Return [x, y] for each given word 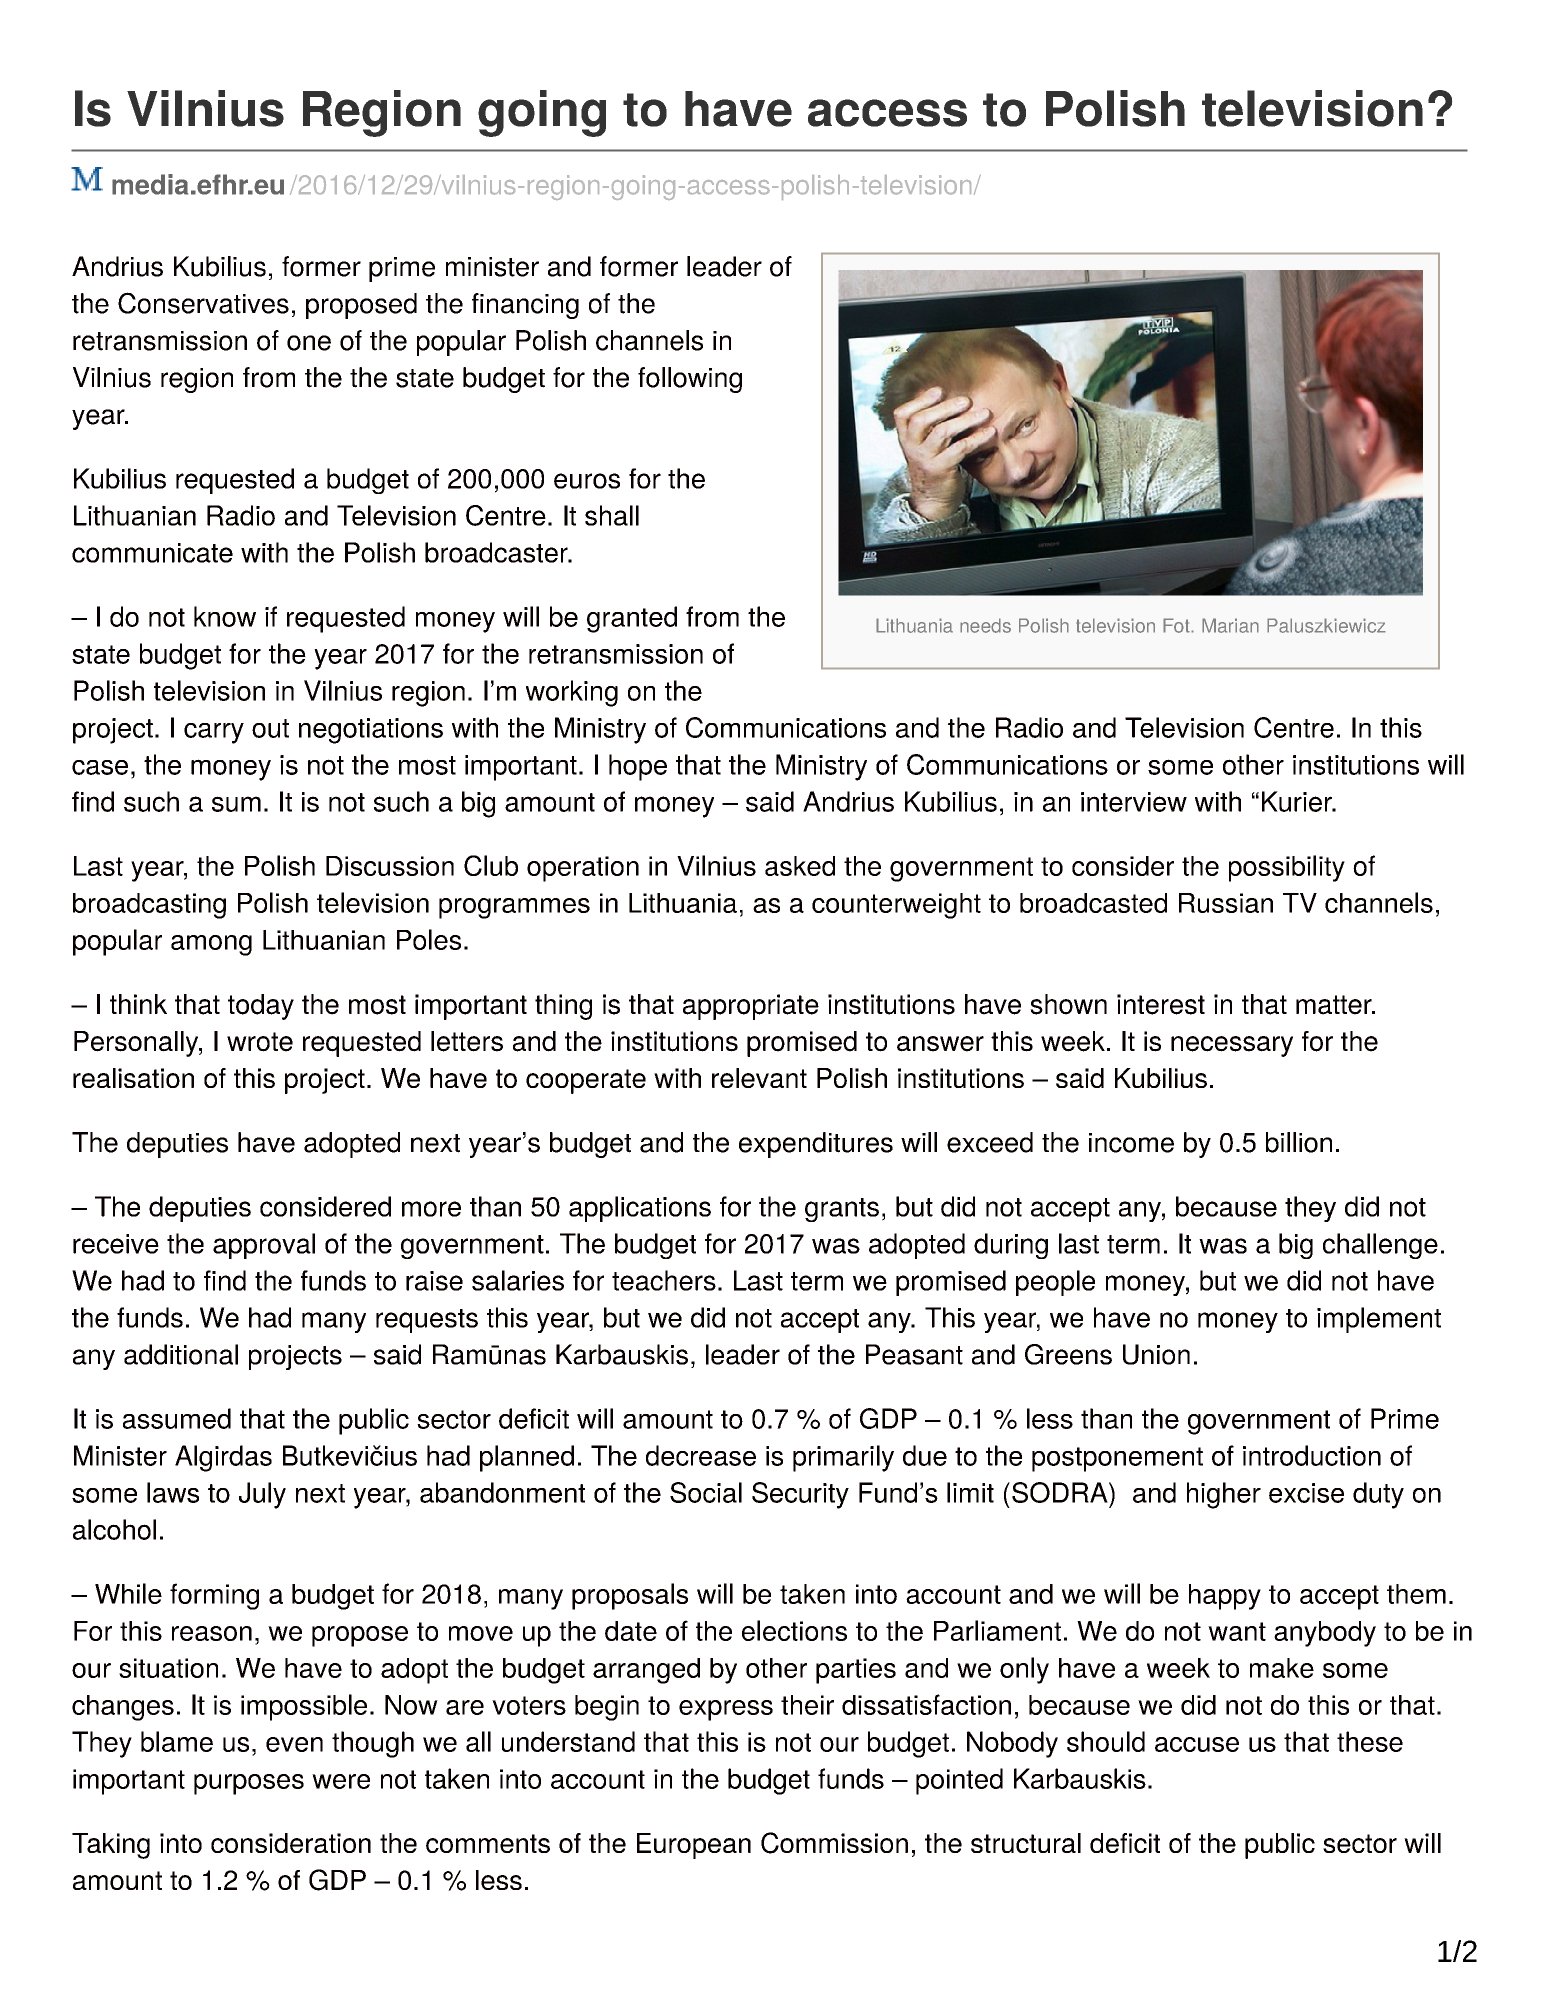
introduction [1312, 1455]
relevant [759, 1078]
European [694, 1846]
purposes [249, 1784]
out [270, 728]
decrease [701, 1455]
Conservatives [203, 303]
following [690, 380]
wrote [260, 1042]
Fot [1177, 625]
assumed [177, 1418]
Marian [1230, 625]
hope [638, 767]
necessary [1232, 1046]
